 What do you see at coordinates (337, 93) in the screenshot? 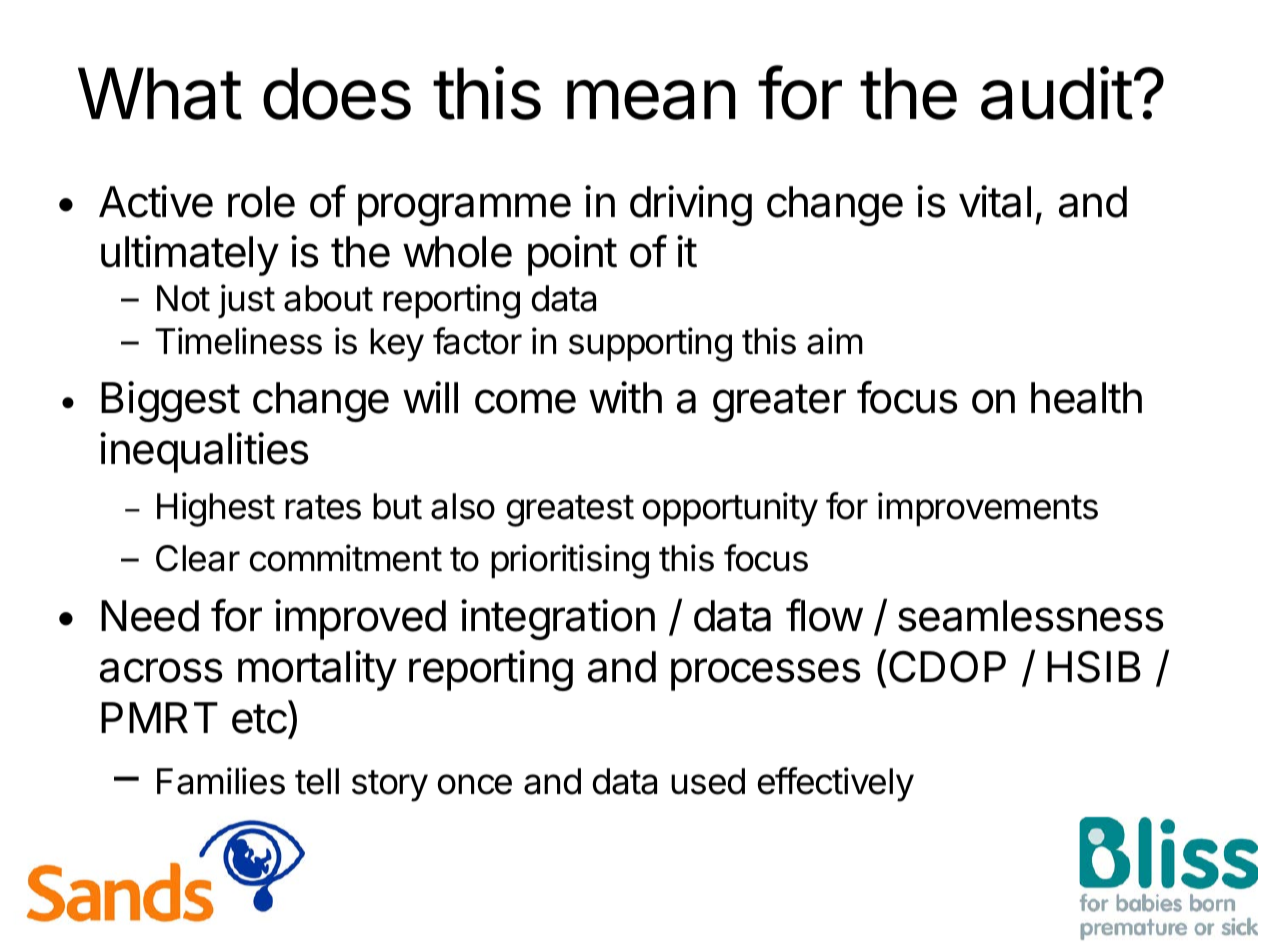
I see `does` at bounding box center [337, 93].
